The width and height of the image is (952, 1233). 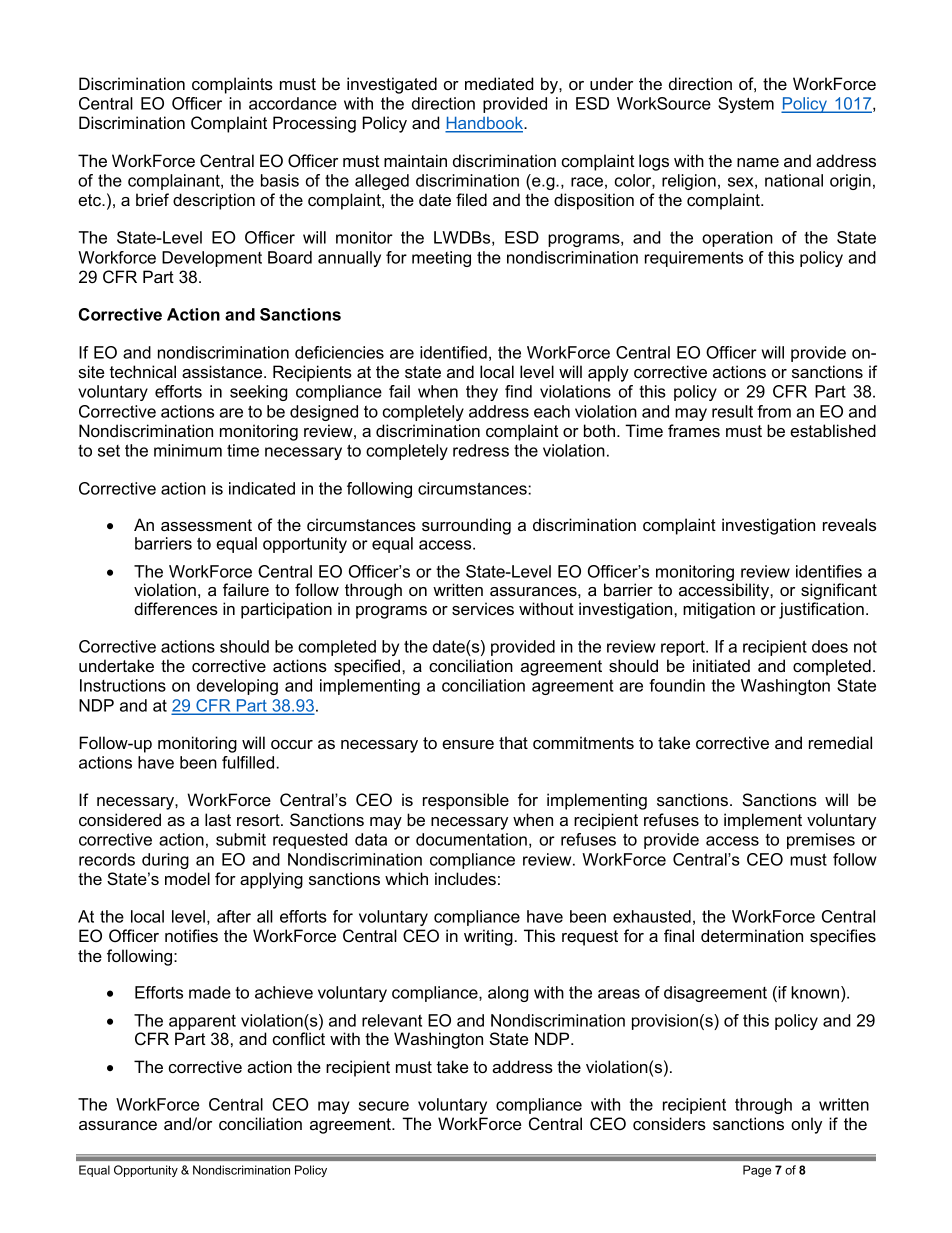 I want to click on redress, so click(x=481, y=450).
